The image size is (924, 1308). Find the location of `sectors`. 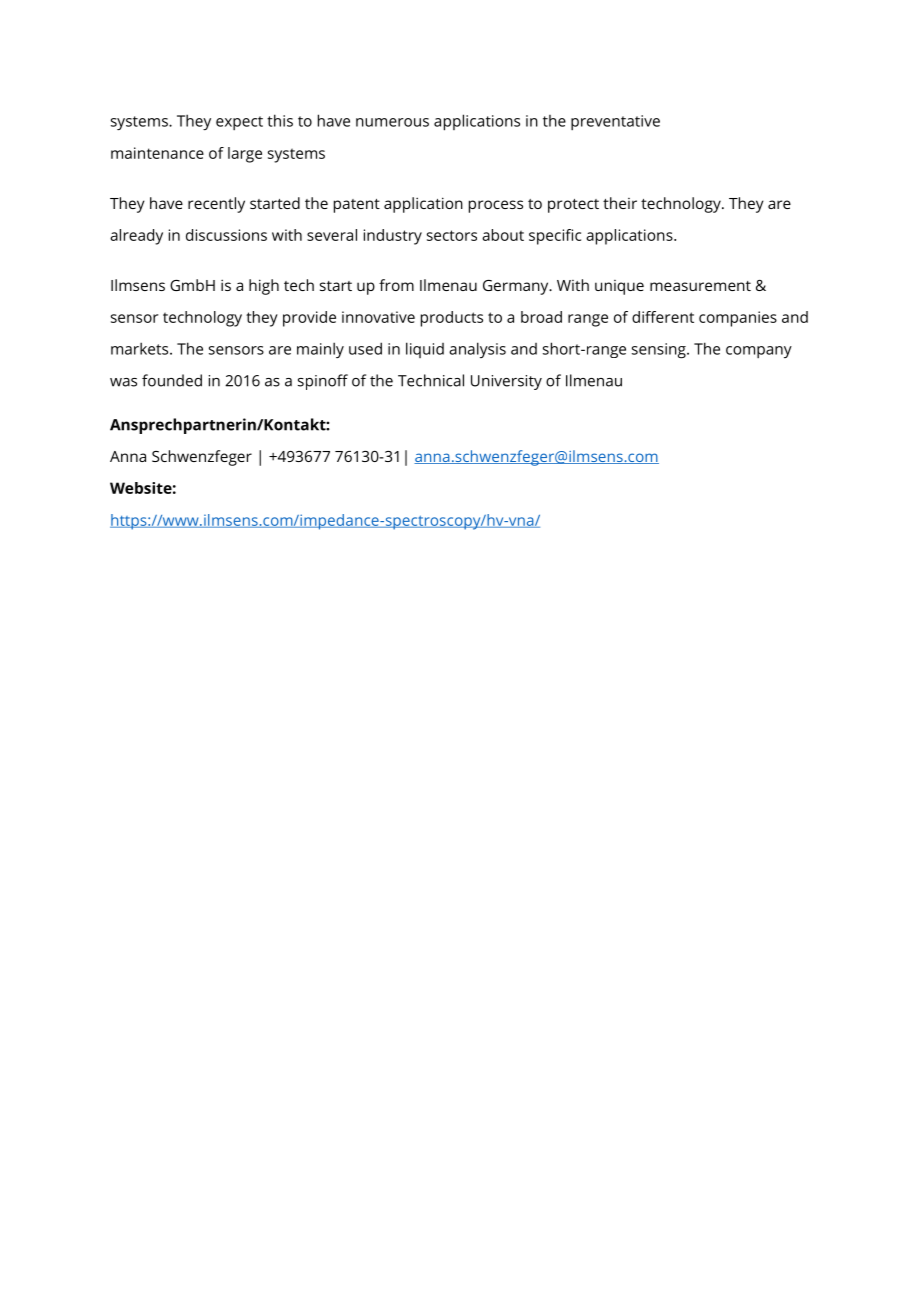

sectors is located at coordinates (452, 235).
